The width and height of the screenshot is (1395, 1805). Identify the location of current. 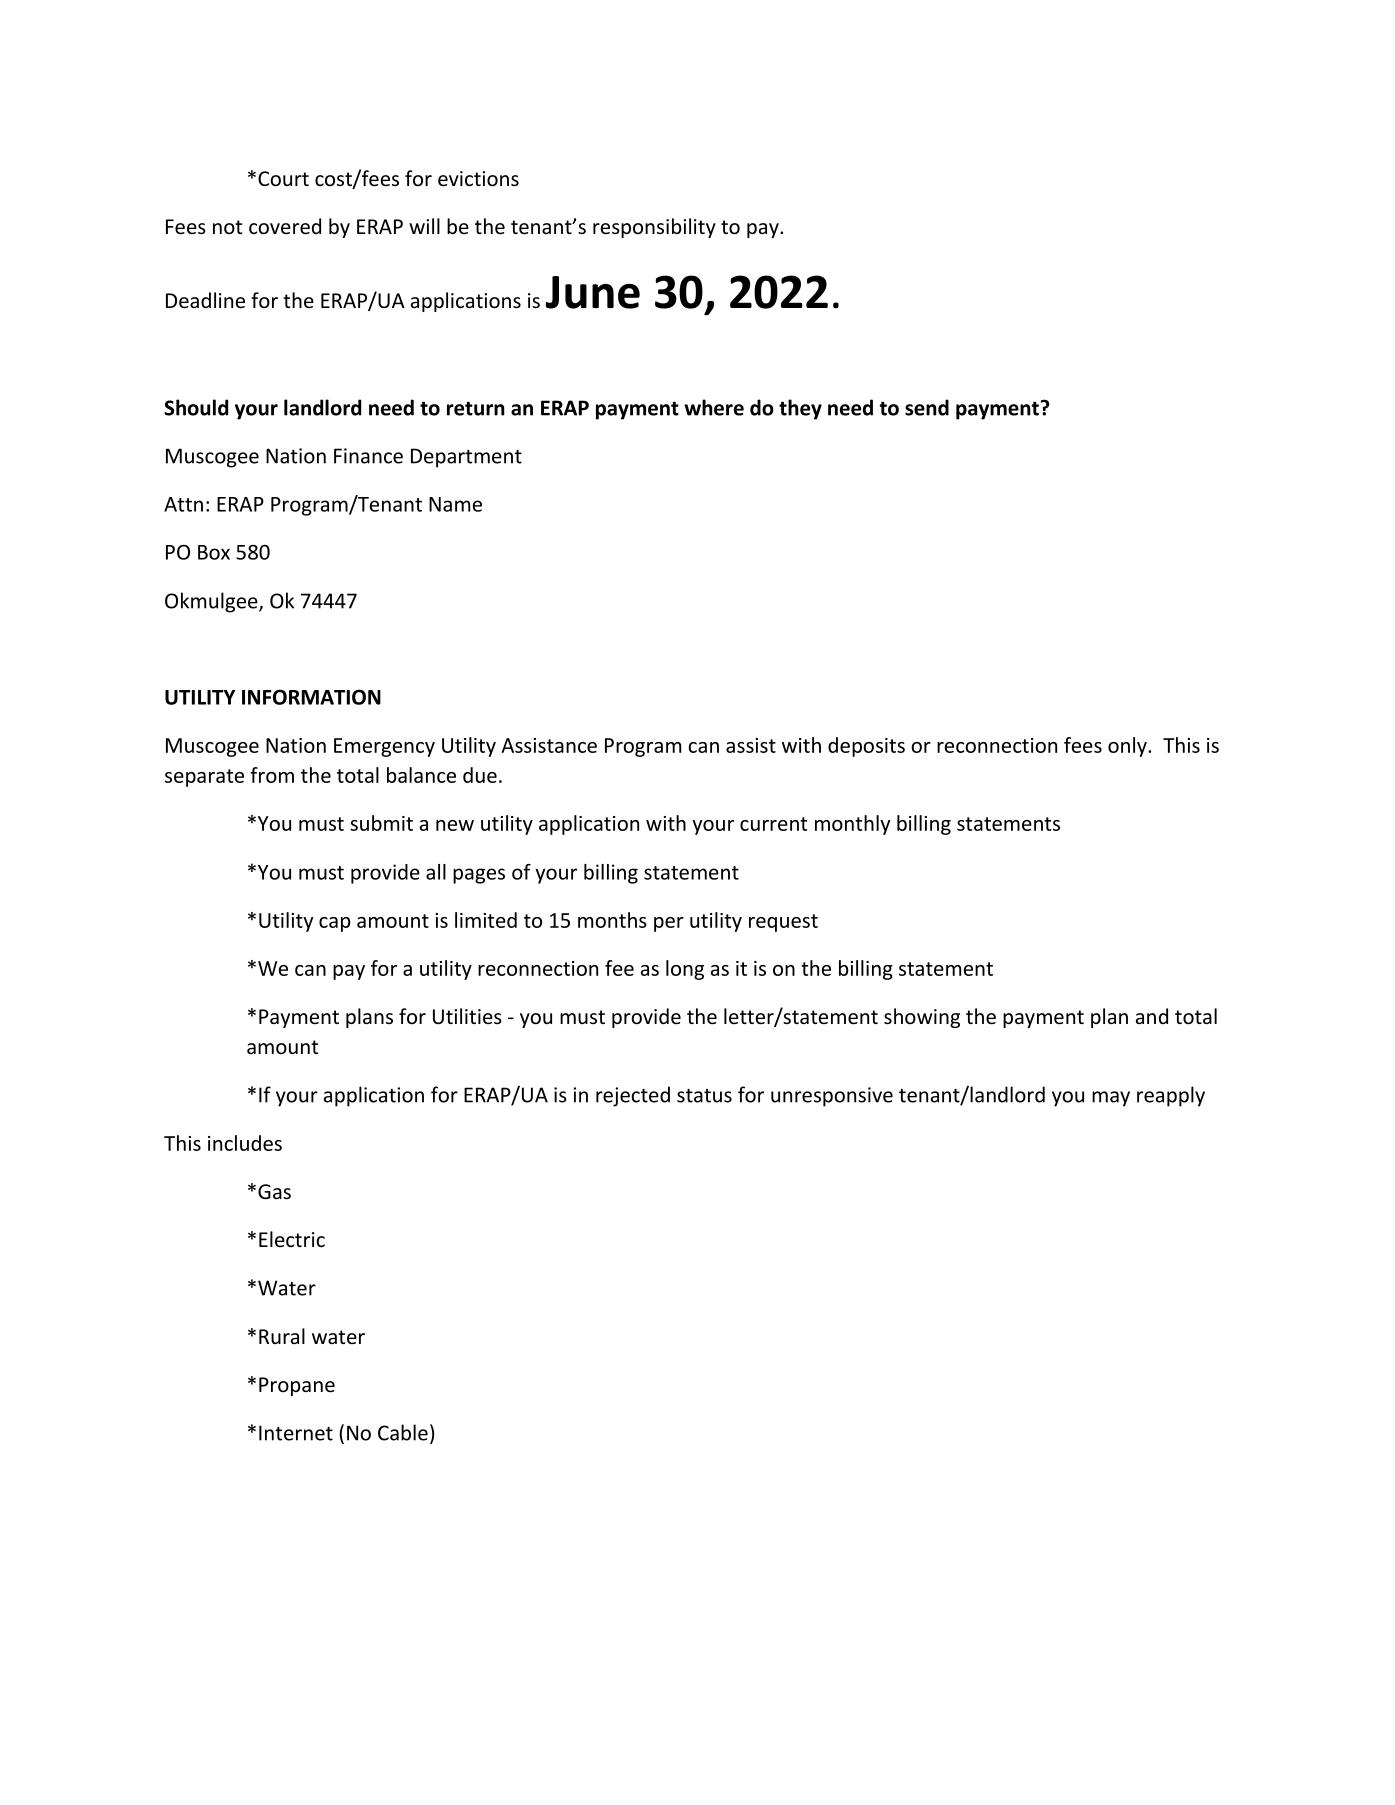
(773, 824).
